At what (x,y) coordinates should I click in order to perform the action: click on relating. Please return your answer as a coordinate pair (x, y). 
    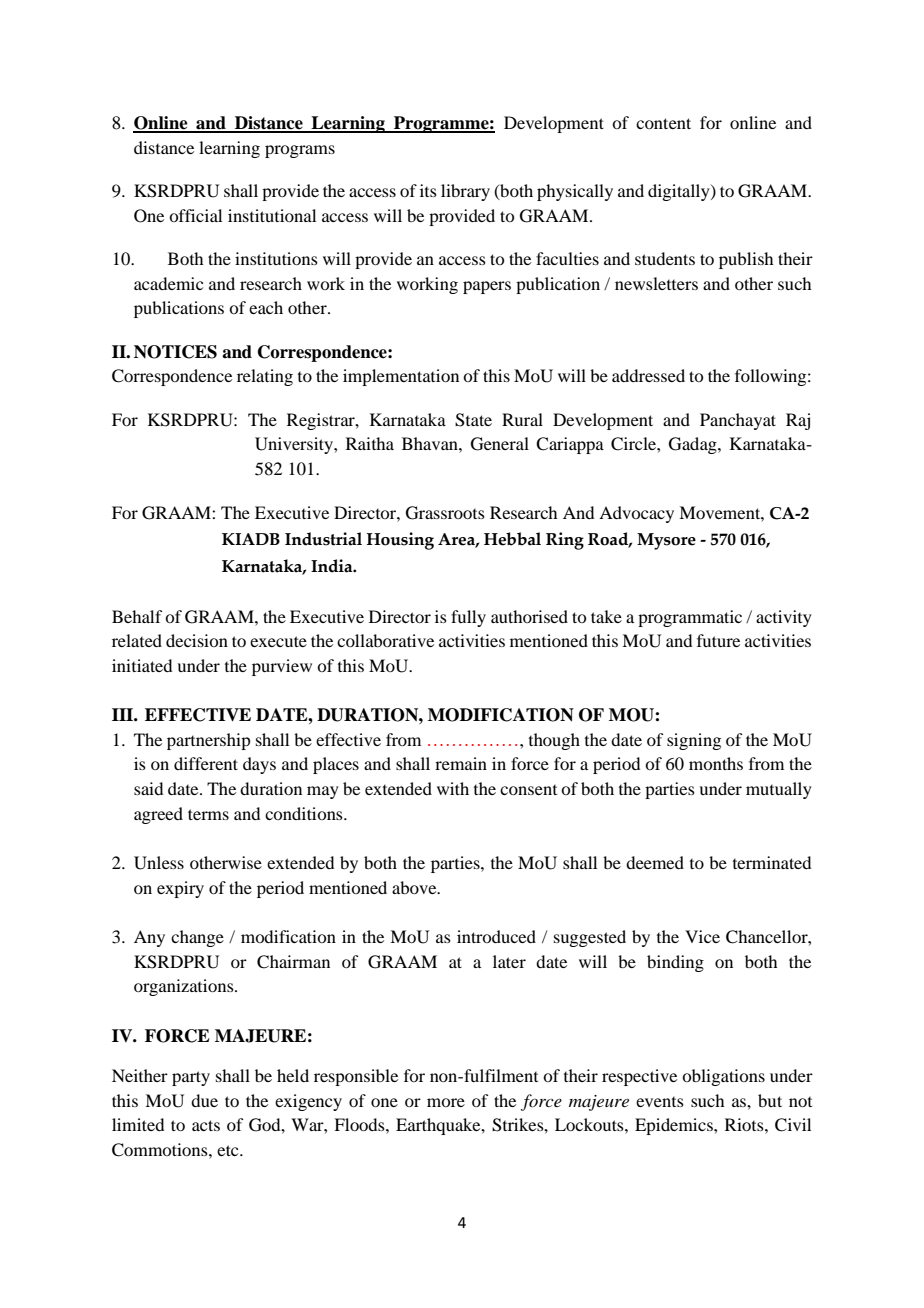
    Looking at the image, I should click on (265, 377).
